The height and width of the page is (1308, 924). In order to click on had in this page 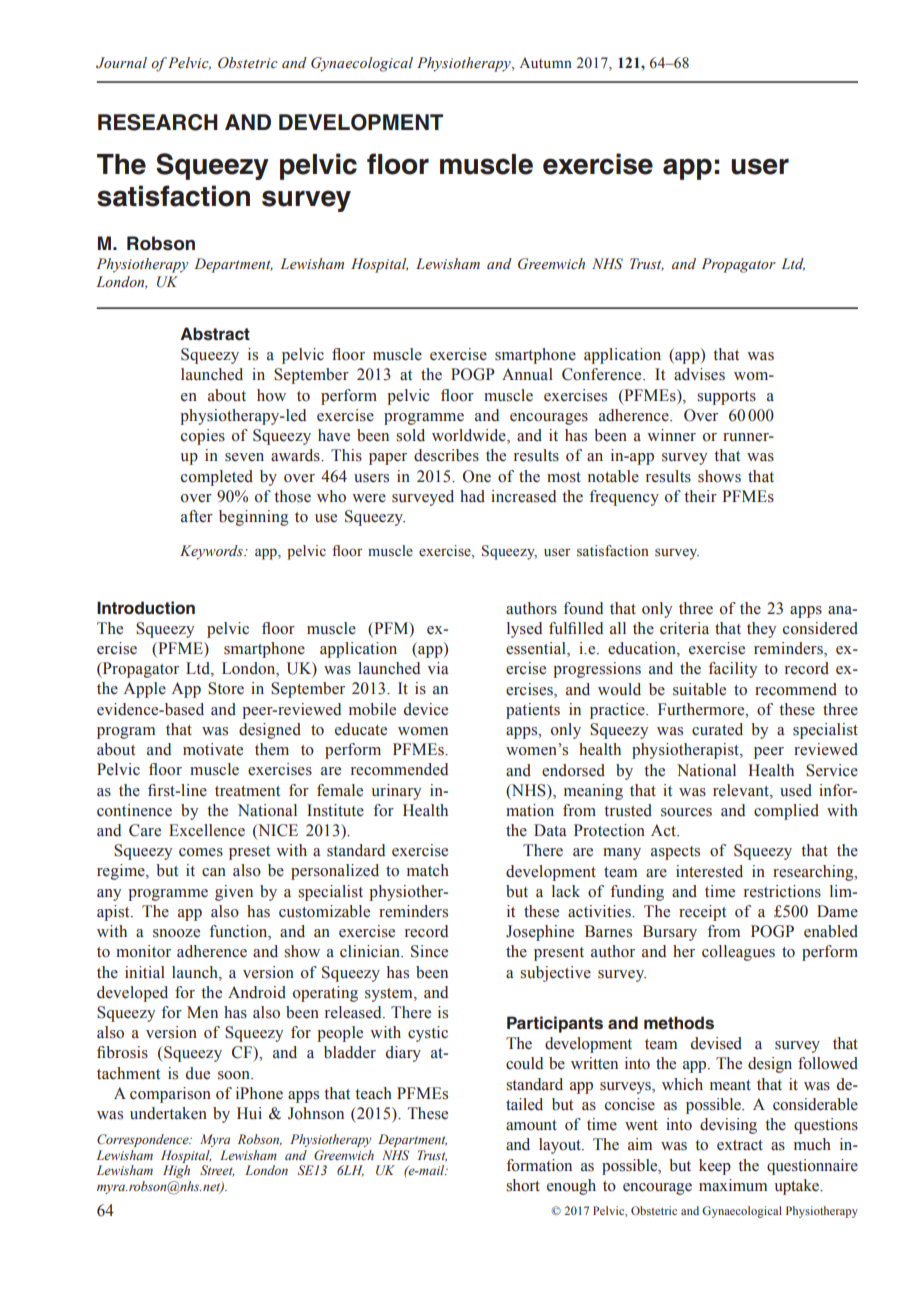, I will do `click(472, 496)`.
